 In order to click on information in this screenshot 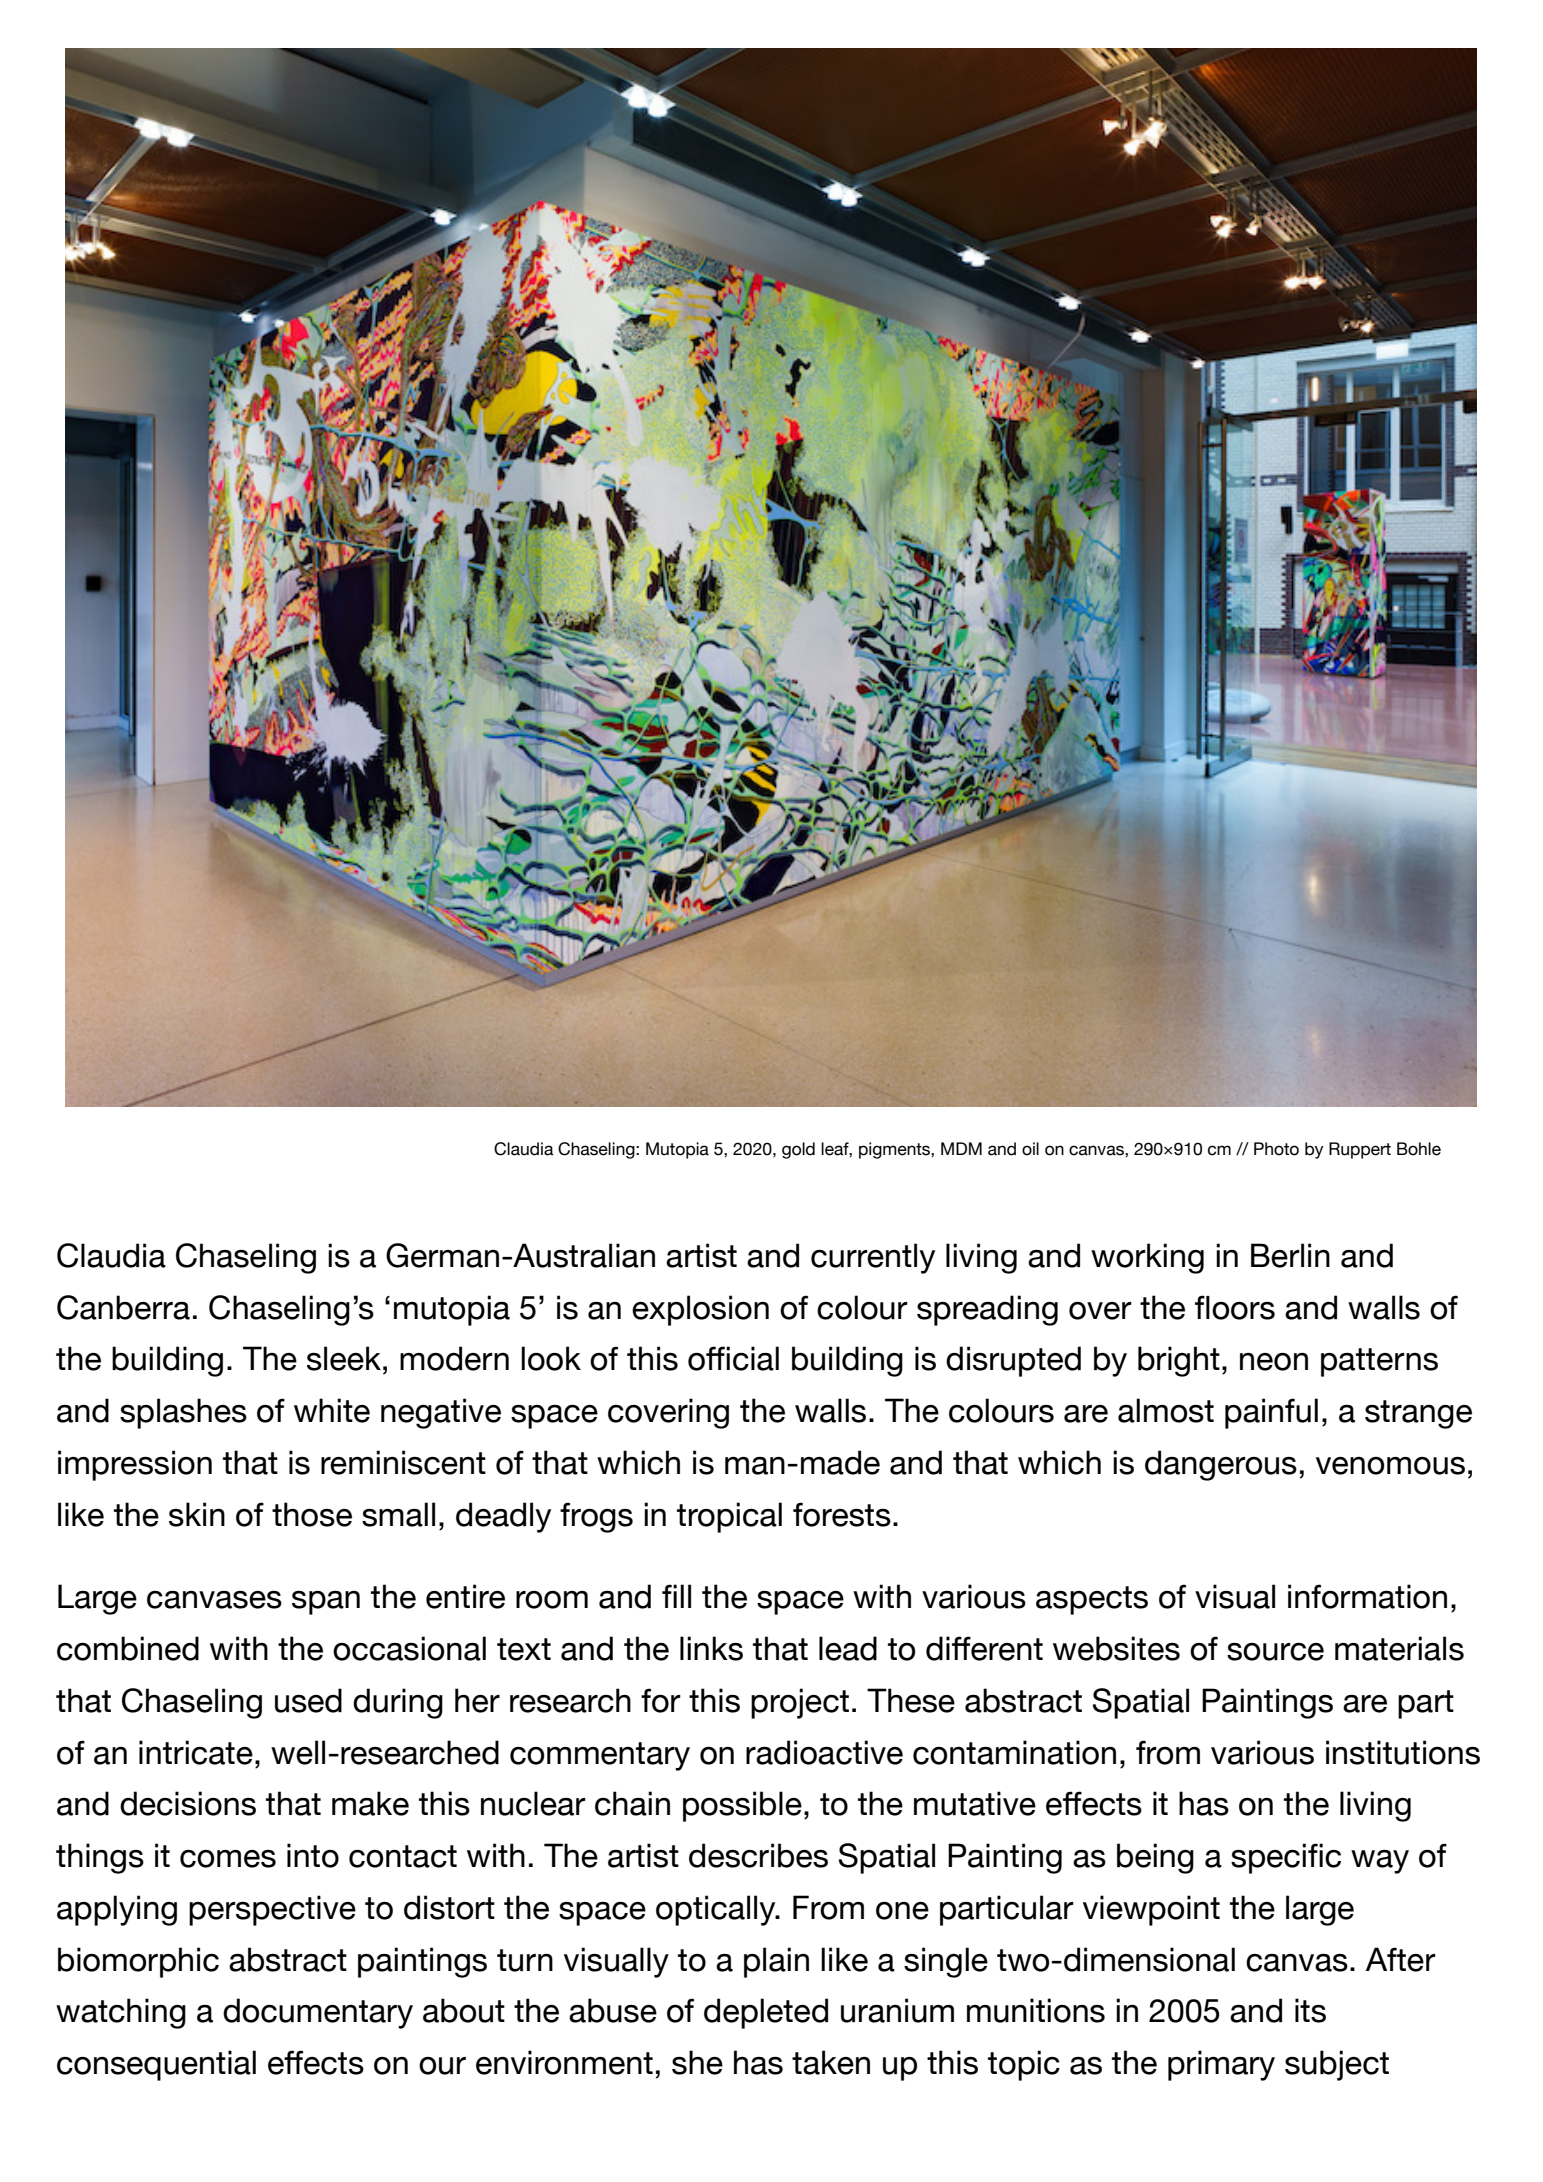, I will do `click(1367, 1596)`.
